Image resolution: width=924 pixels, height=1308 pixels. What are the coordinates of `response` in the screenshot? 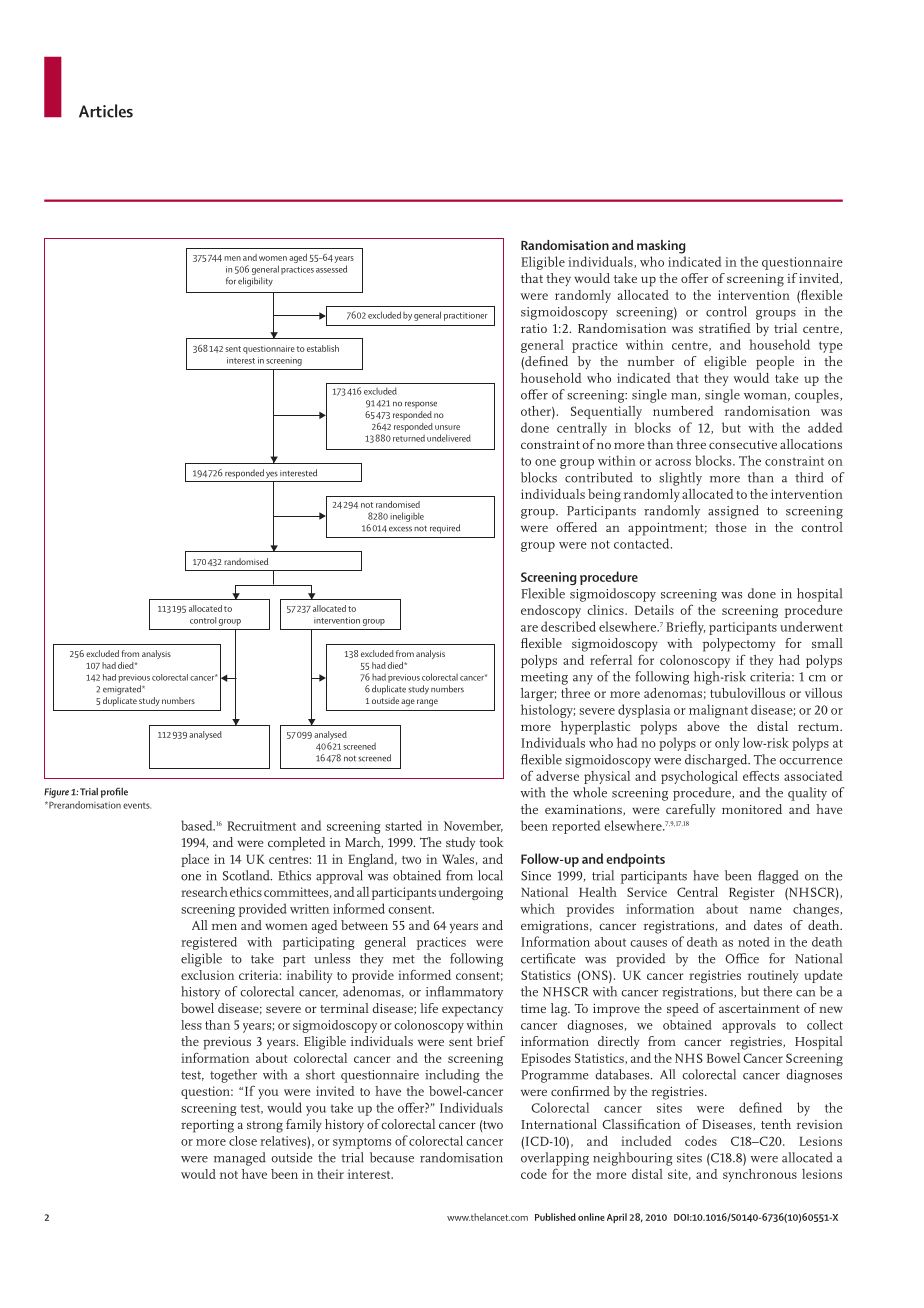 It's located at (421, 404).
